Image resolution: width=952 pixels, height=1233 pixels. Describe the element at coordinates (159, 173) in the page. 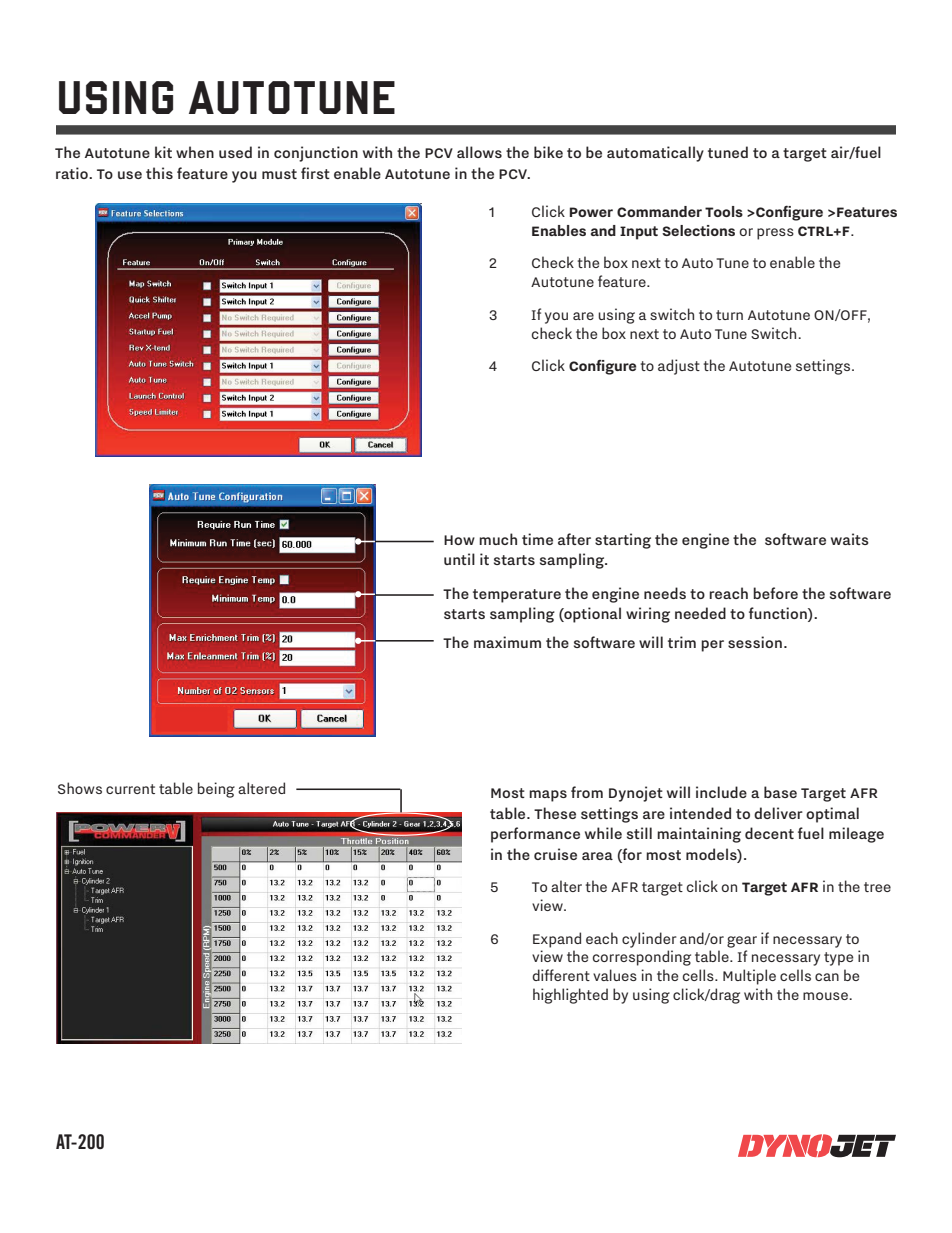

I see `this` at that location.
